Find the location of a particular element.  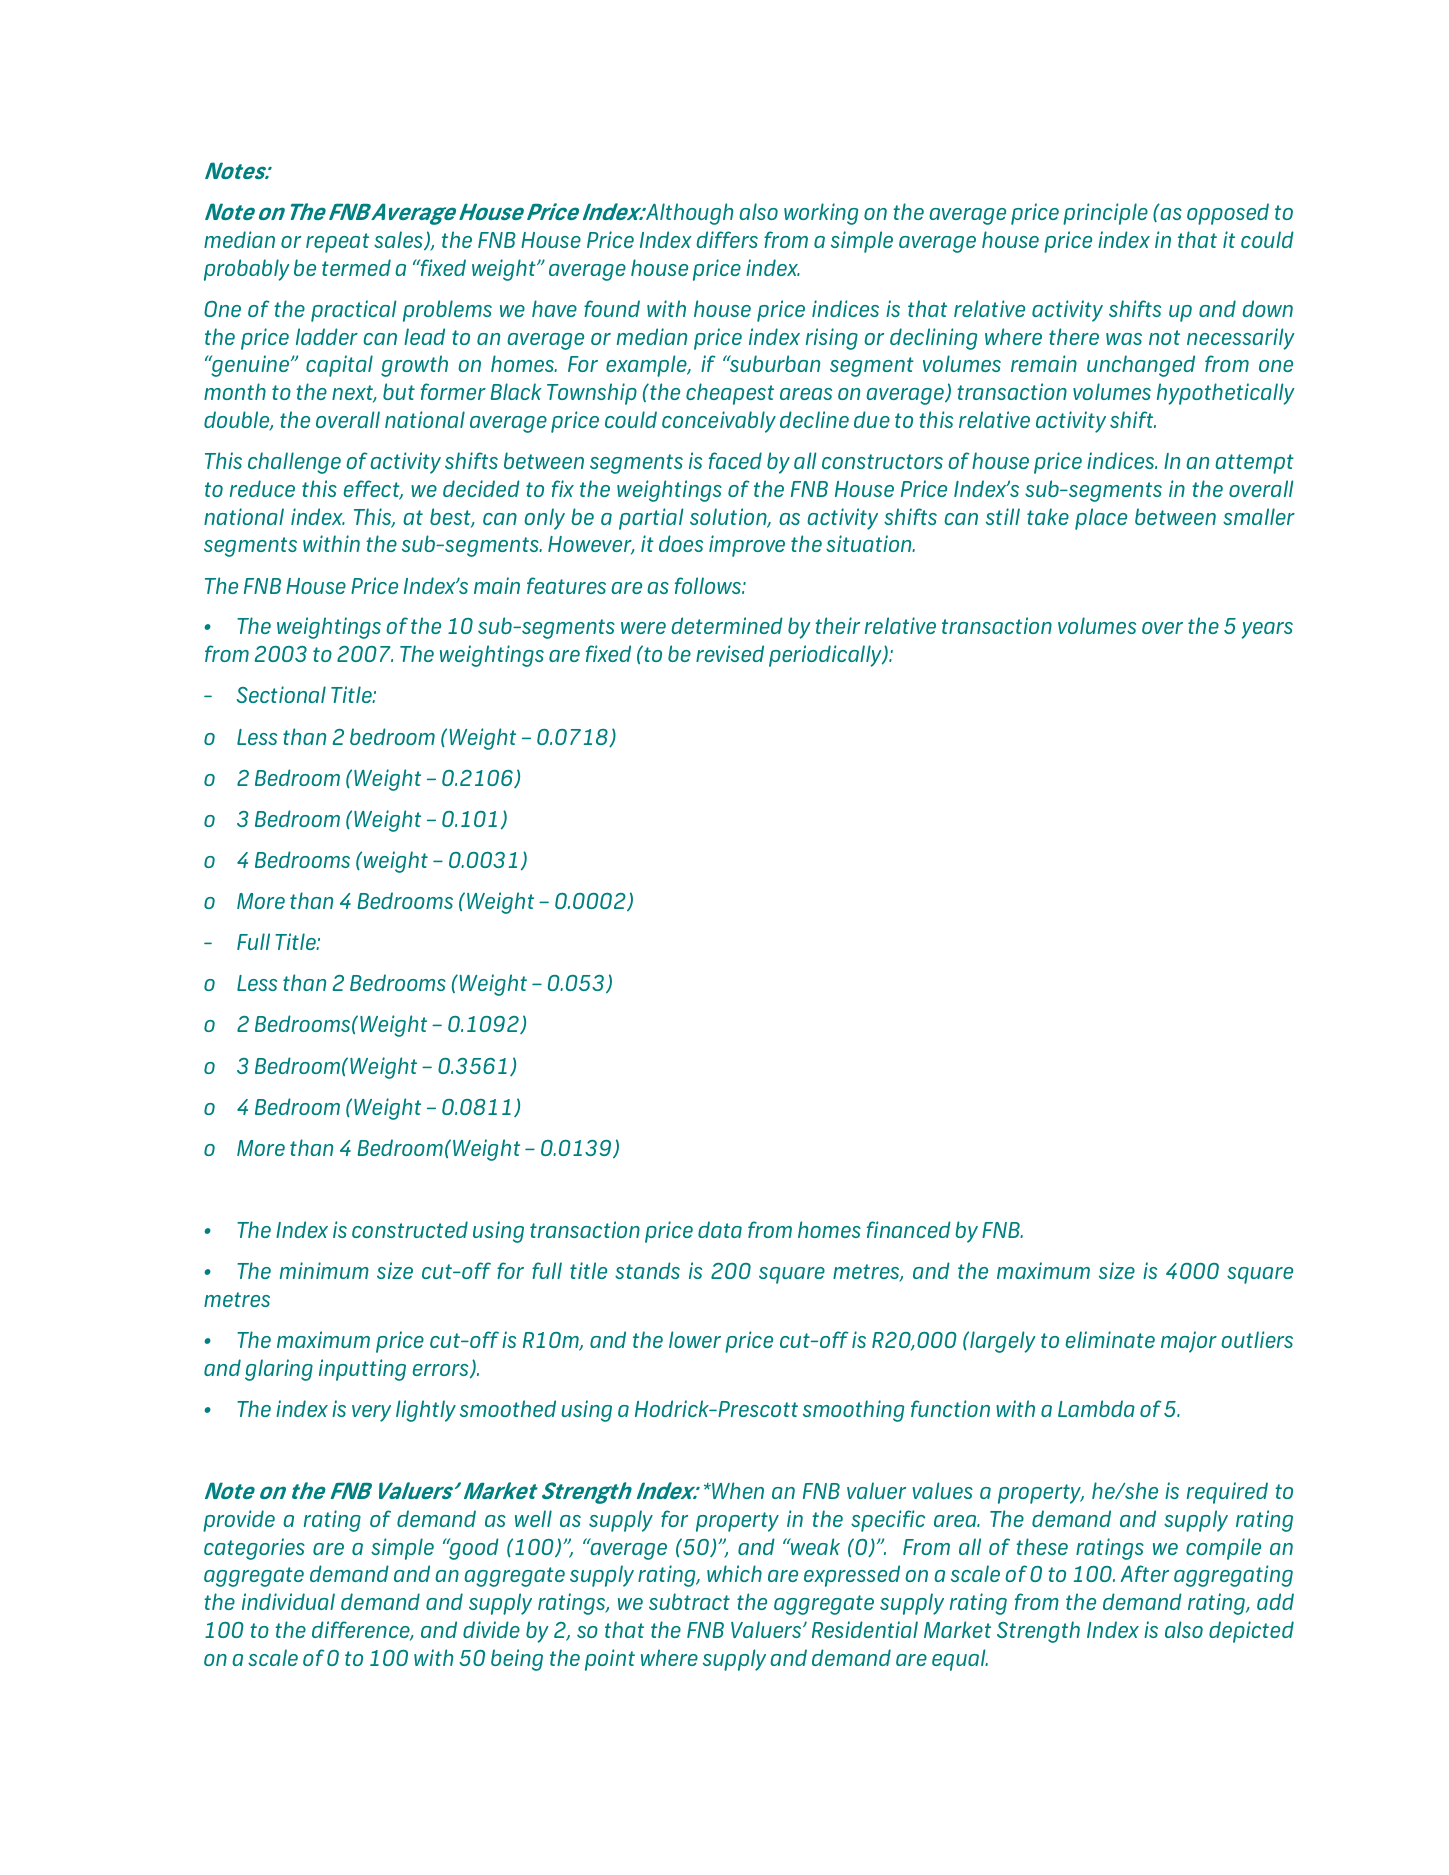

revised is located at coordinates (730, 653).
